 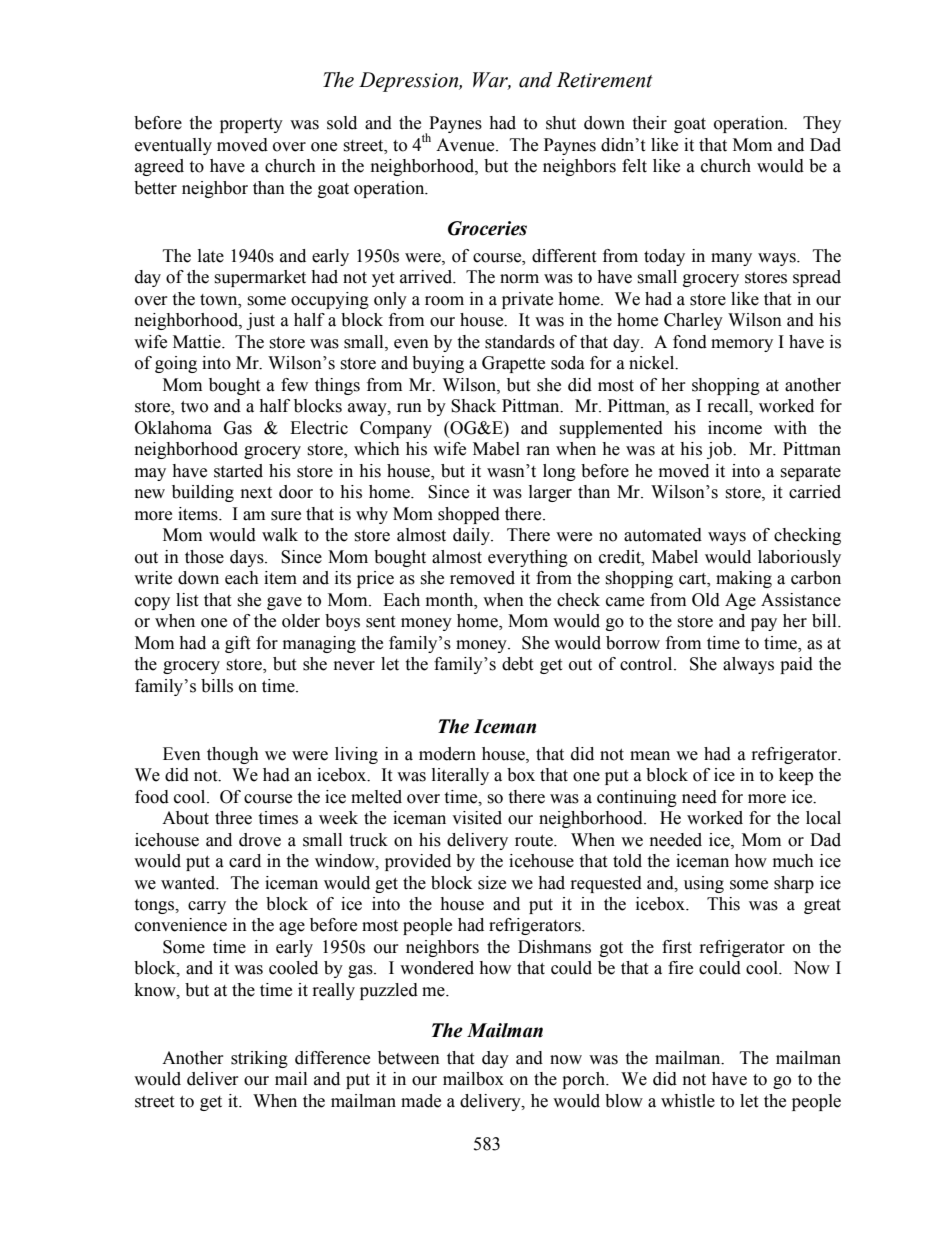 What do you see at coordinates (421, 1101) in the screenshot?
I see `made` at bounding box center [421, 1101].
